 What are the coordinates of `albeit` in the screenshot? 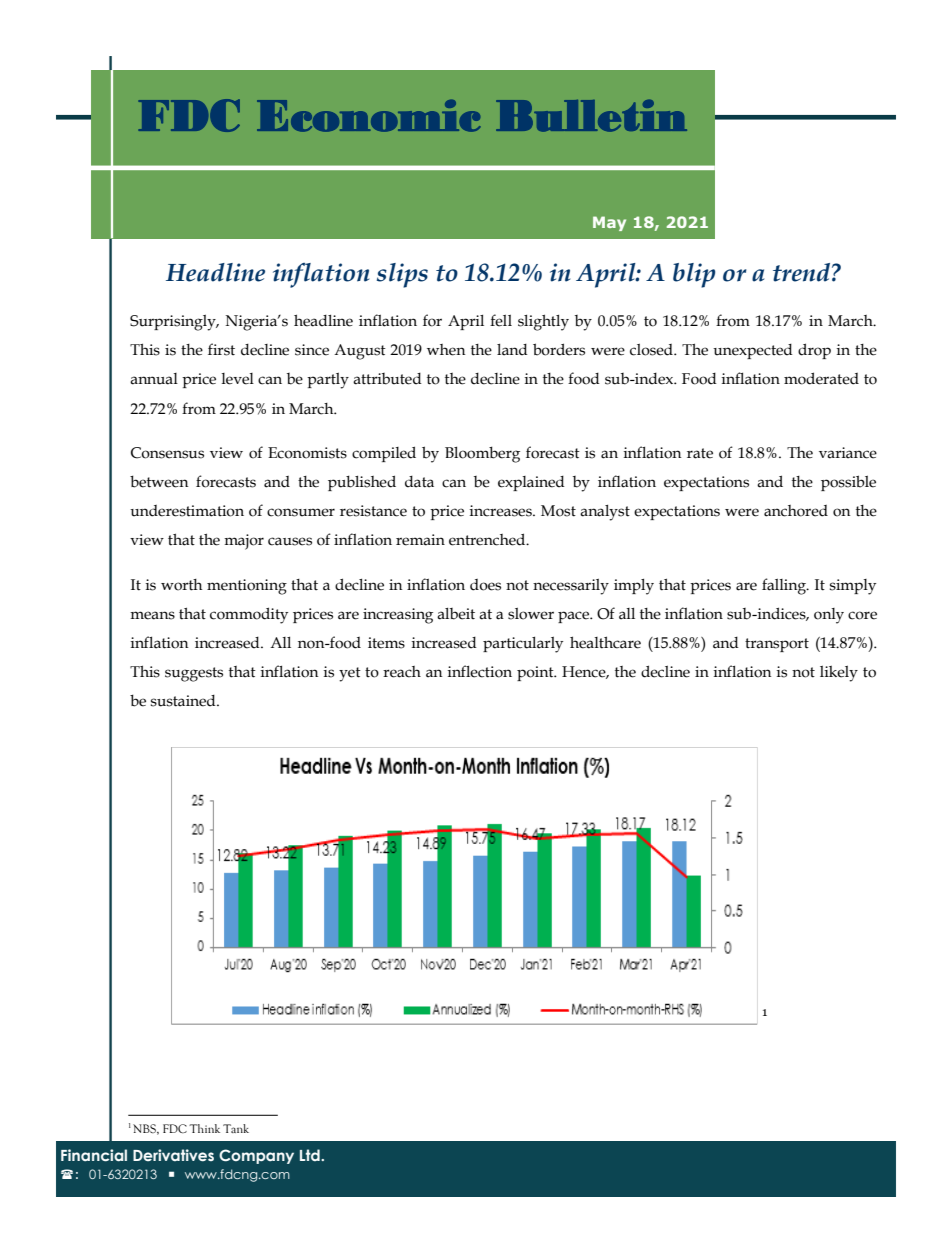 It's located at (456, 614).
